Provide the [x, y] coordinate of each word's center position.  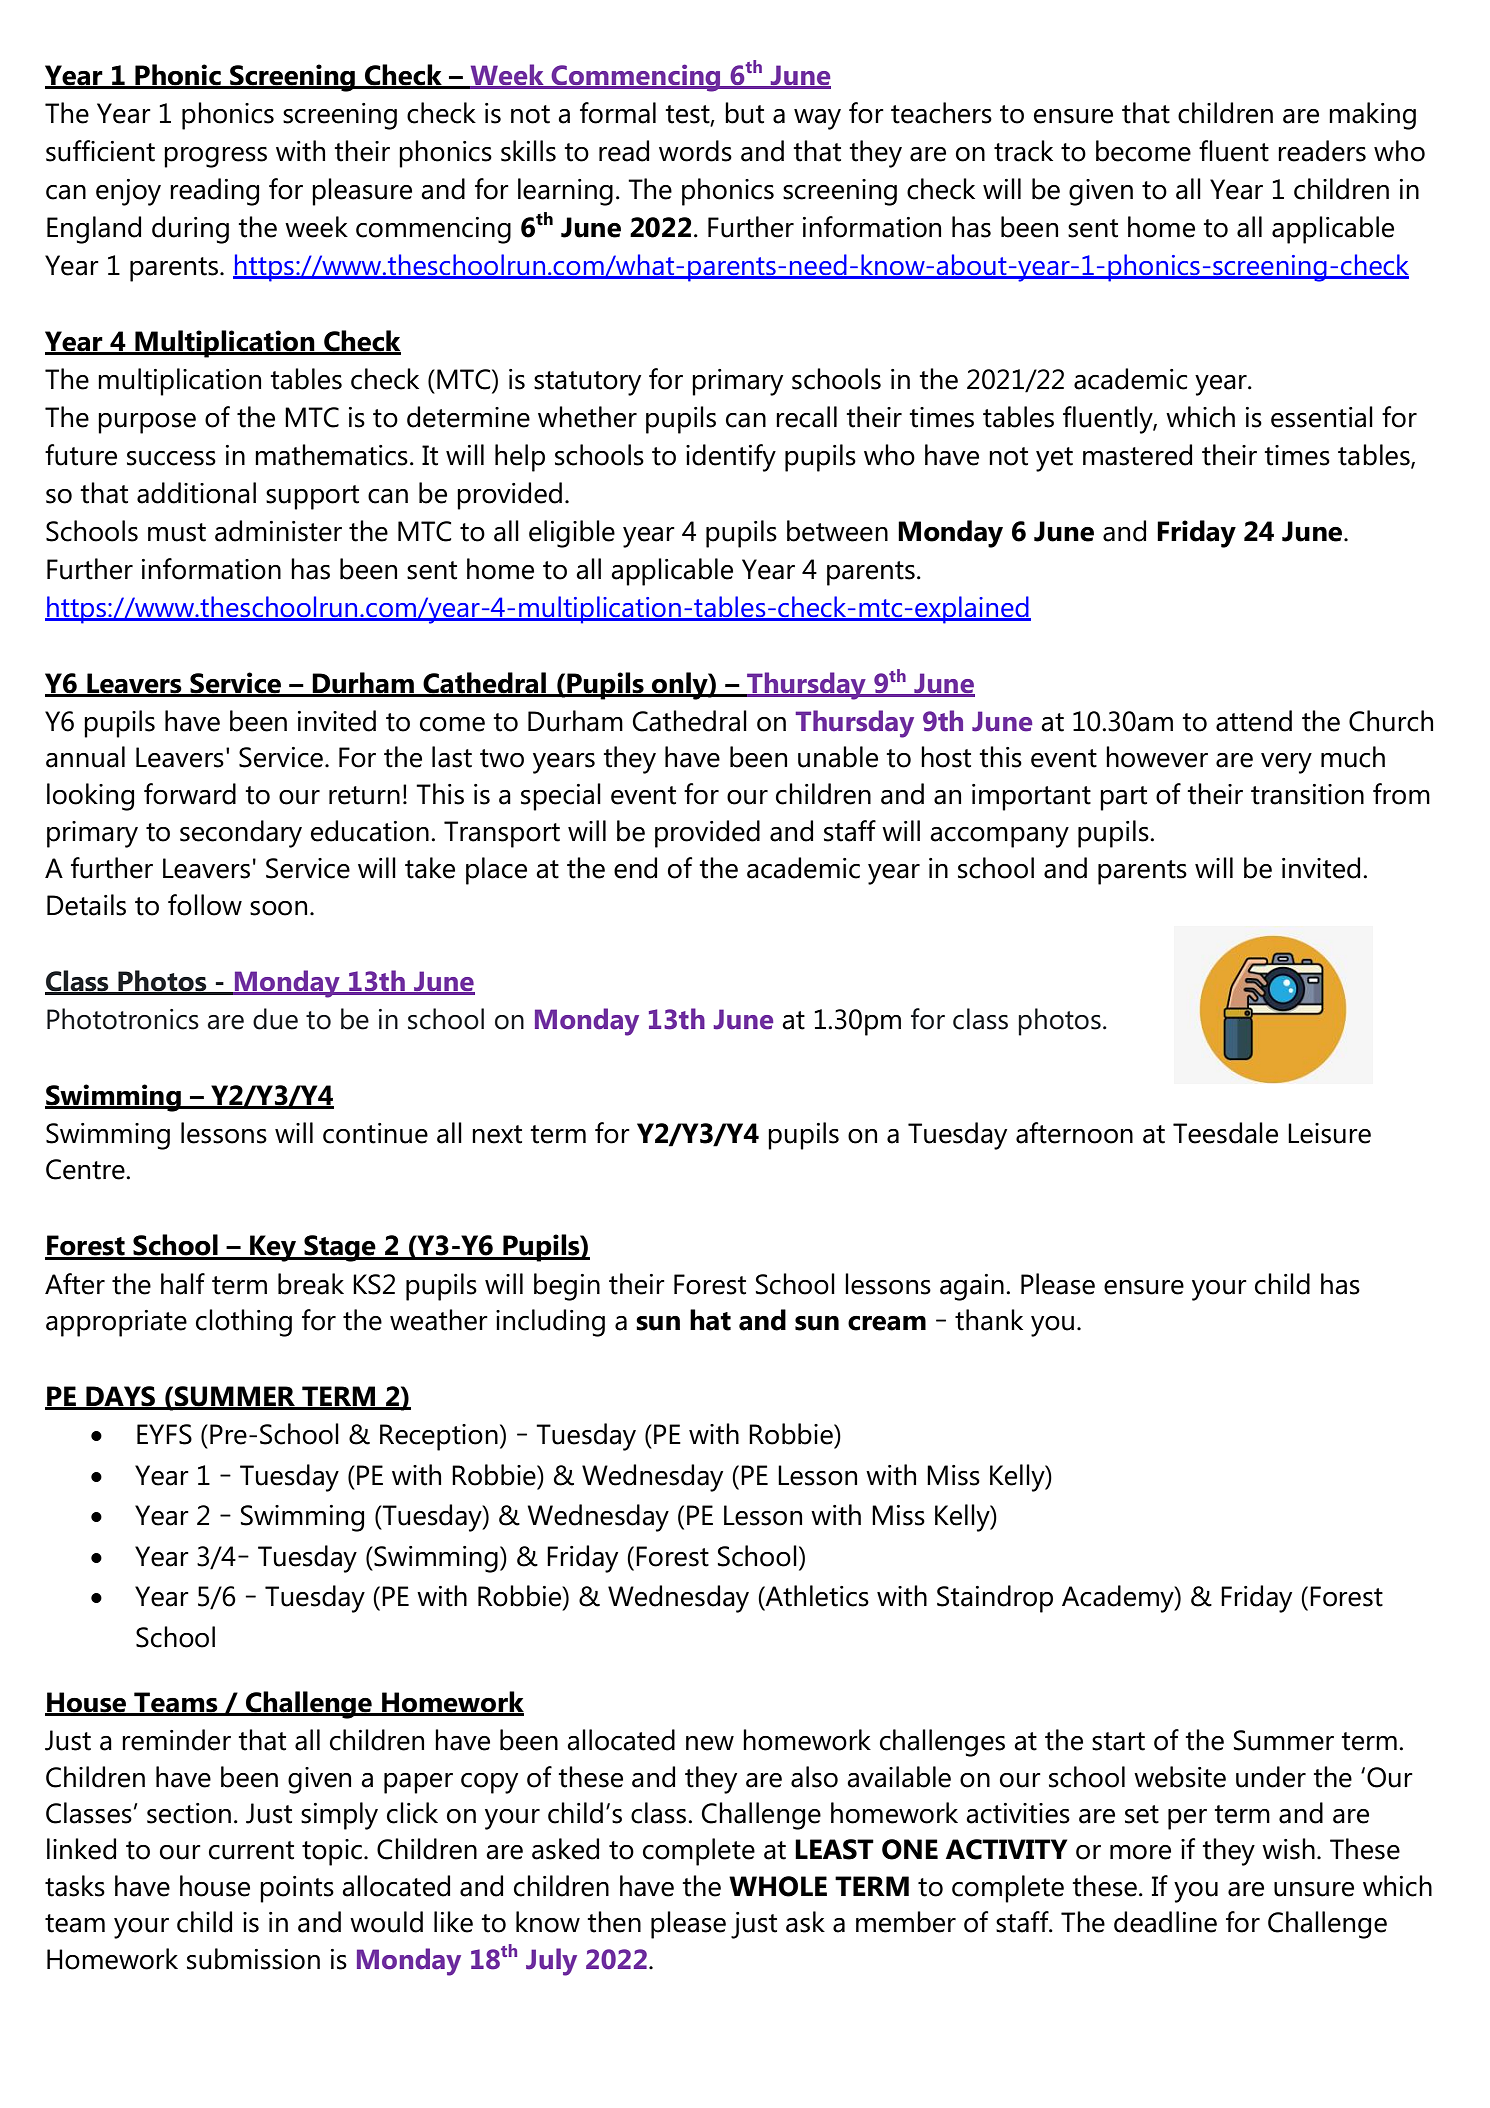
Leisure [1329, 1133]
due [275, 1019]
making [1372, 116]
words [695, 151]
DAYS [121, 1397]
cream [887, 1323]
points [297, 1889]
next [497, 1134]
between [837, 531]
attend [1254, 721]
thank [989, 1320]
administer [278, 531]
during [190, 230]
